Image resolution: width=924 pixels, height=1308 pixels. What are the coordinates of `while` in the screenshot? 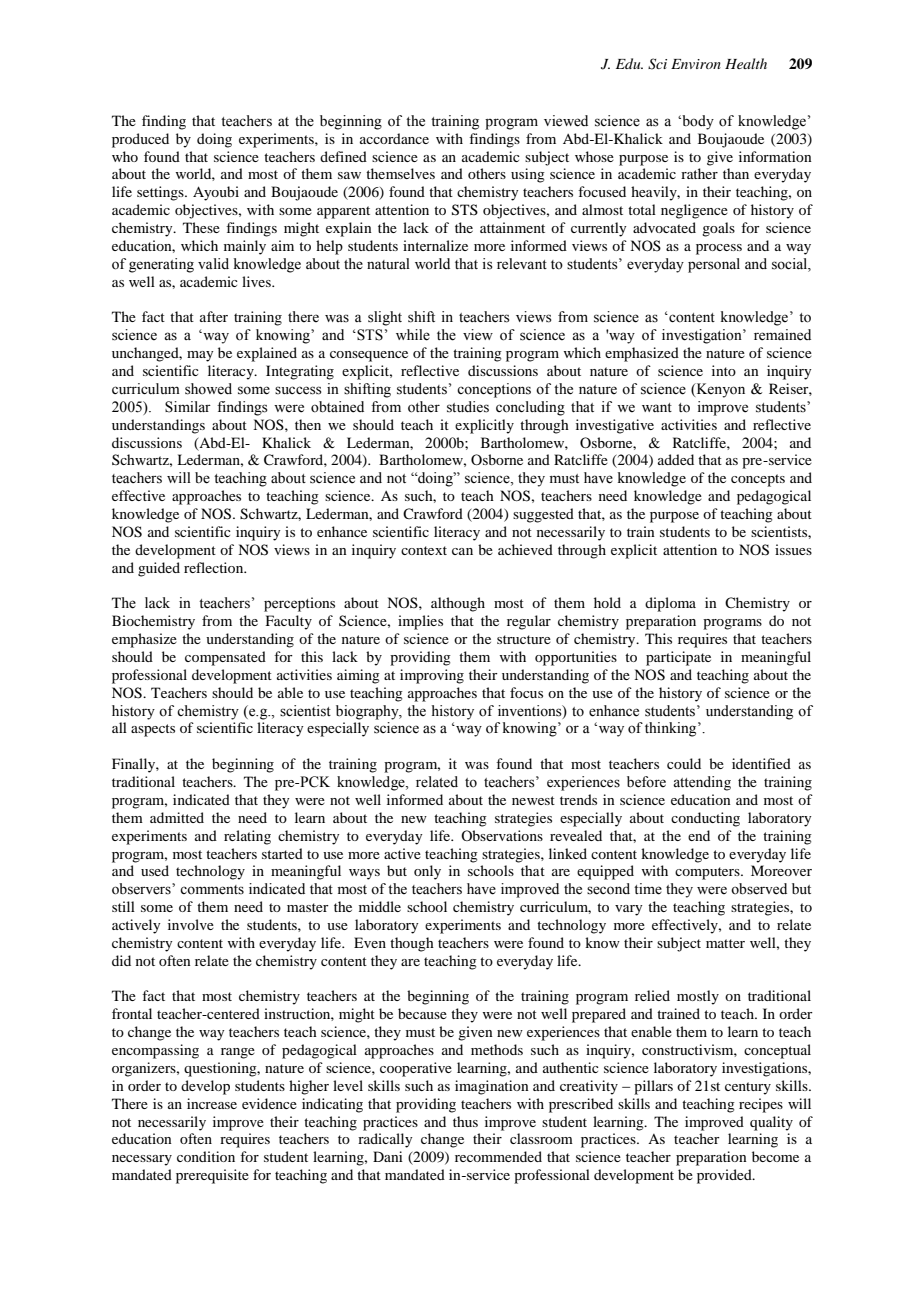 It's located at (413, 335).
